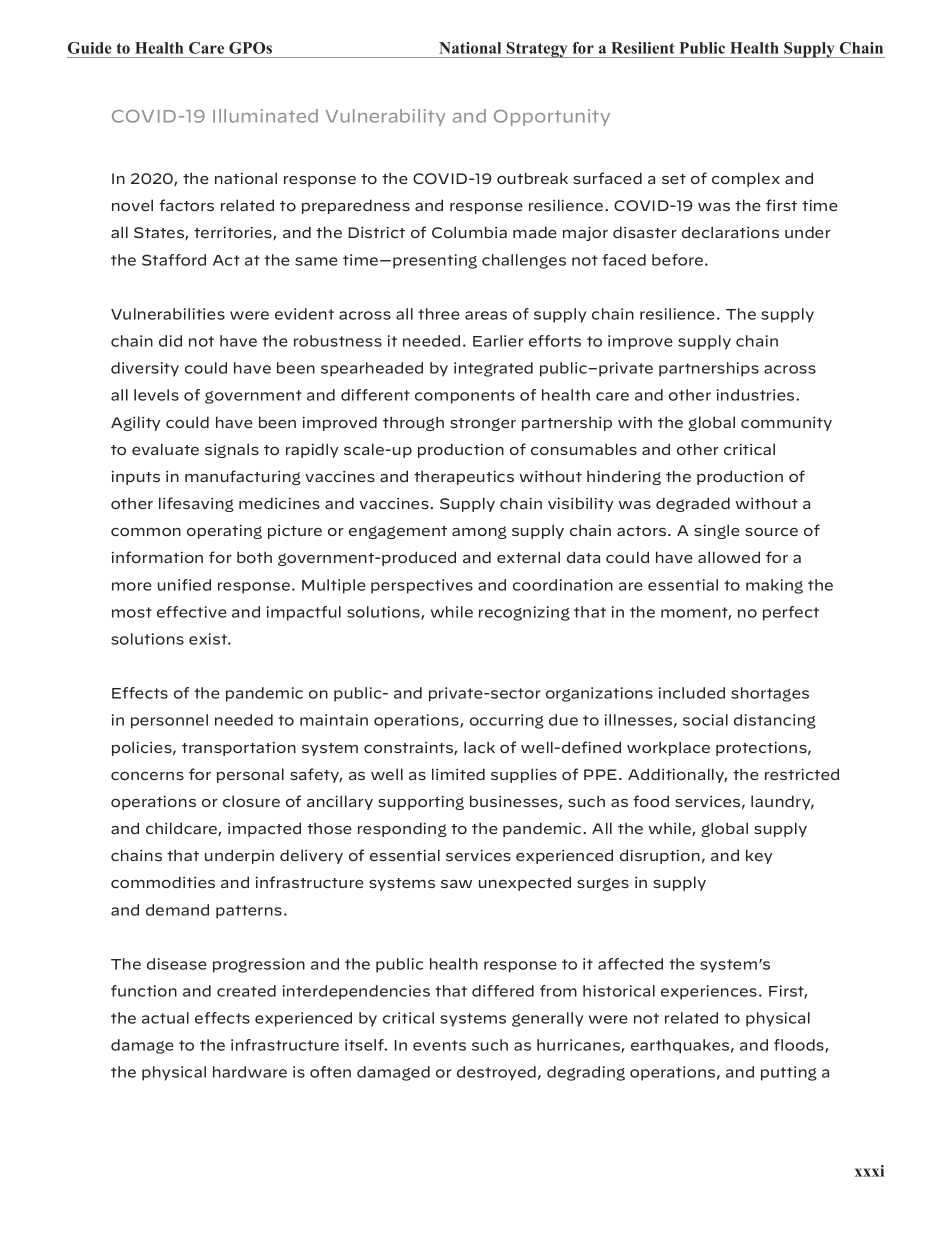 The width and height of the screenshot is (952, 1233). I want to click on hardware, so click(250, 1072).
